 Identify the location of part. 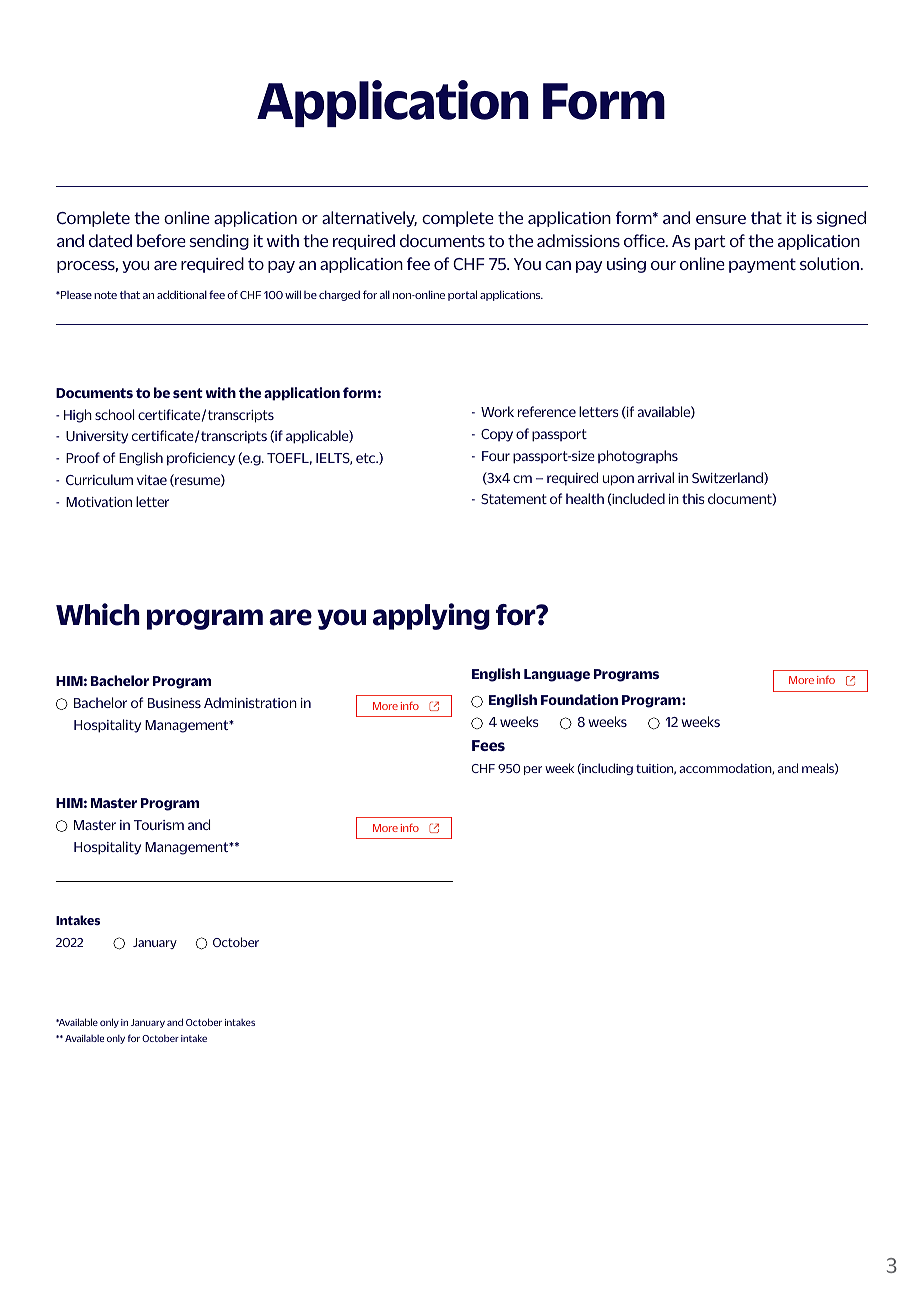
(710, 242).
